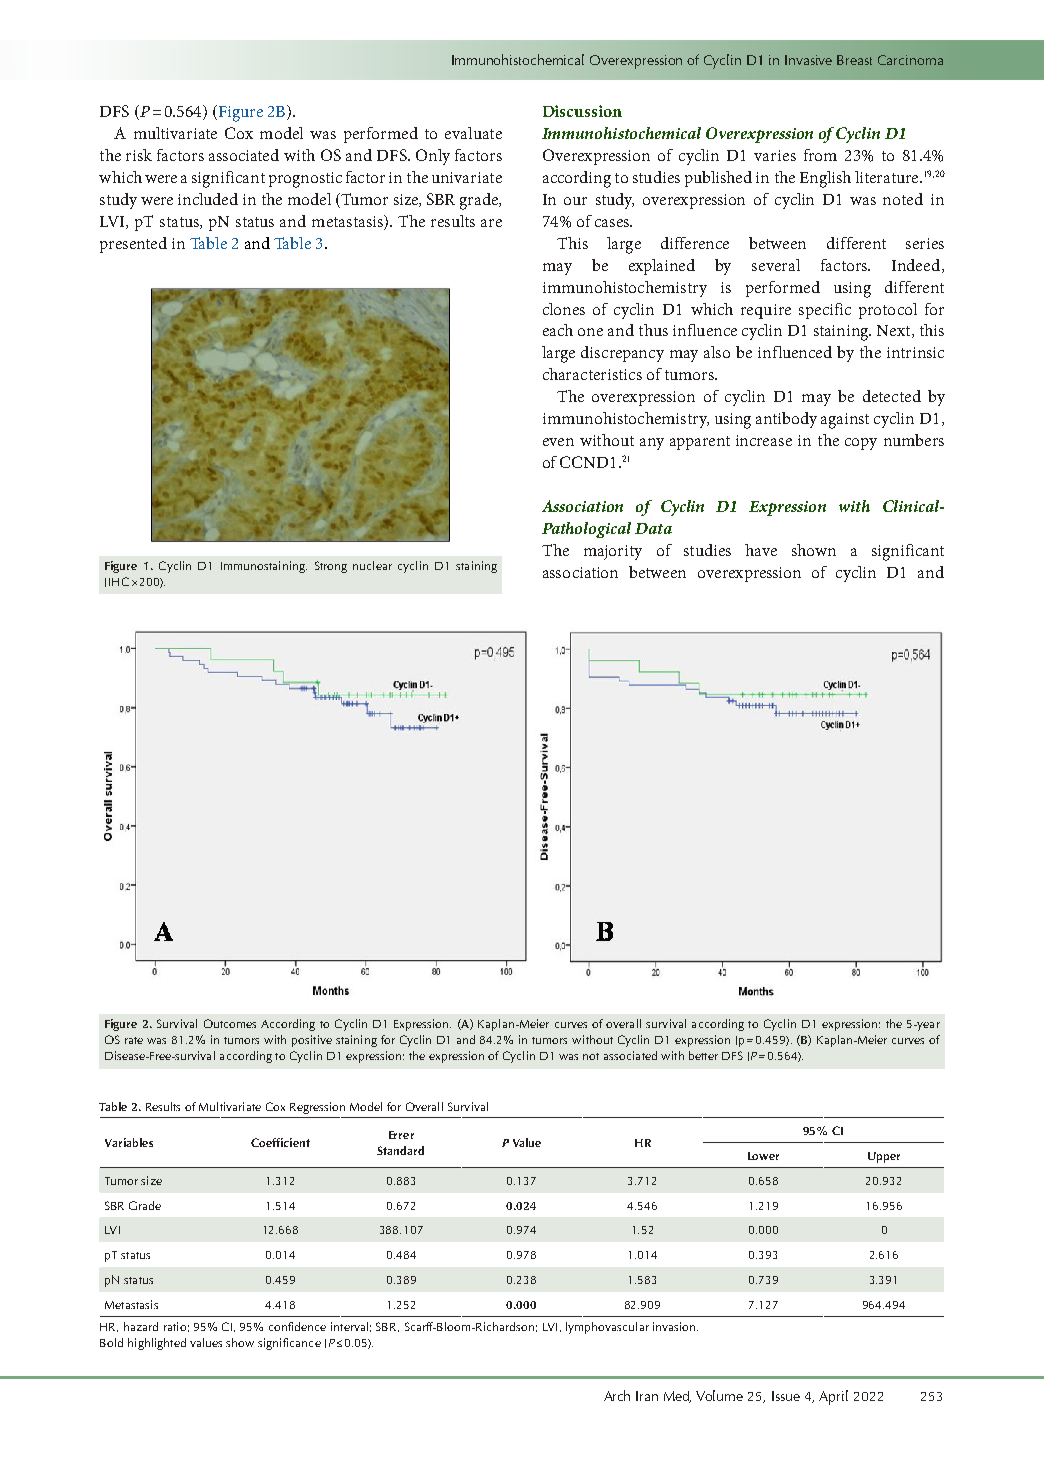 Image resolution: width=1044 pixels, height=1477 pixels. I want to click on presented, so click(133, 245).
